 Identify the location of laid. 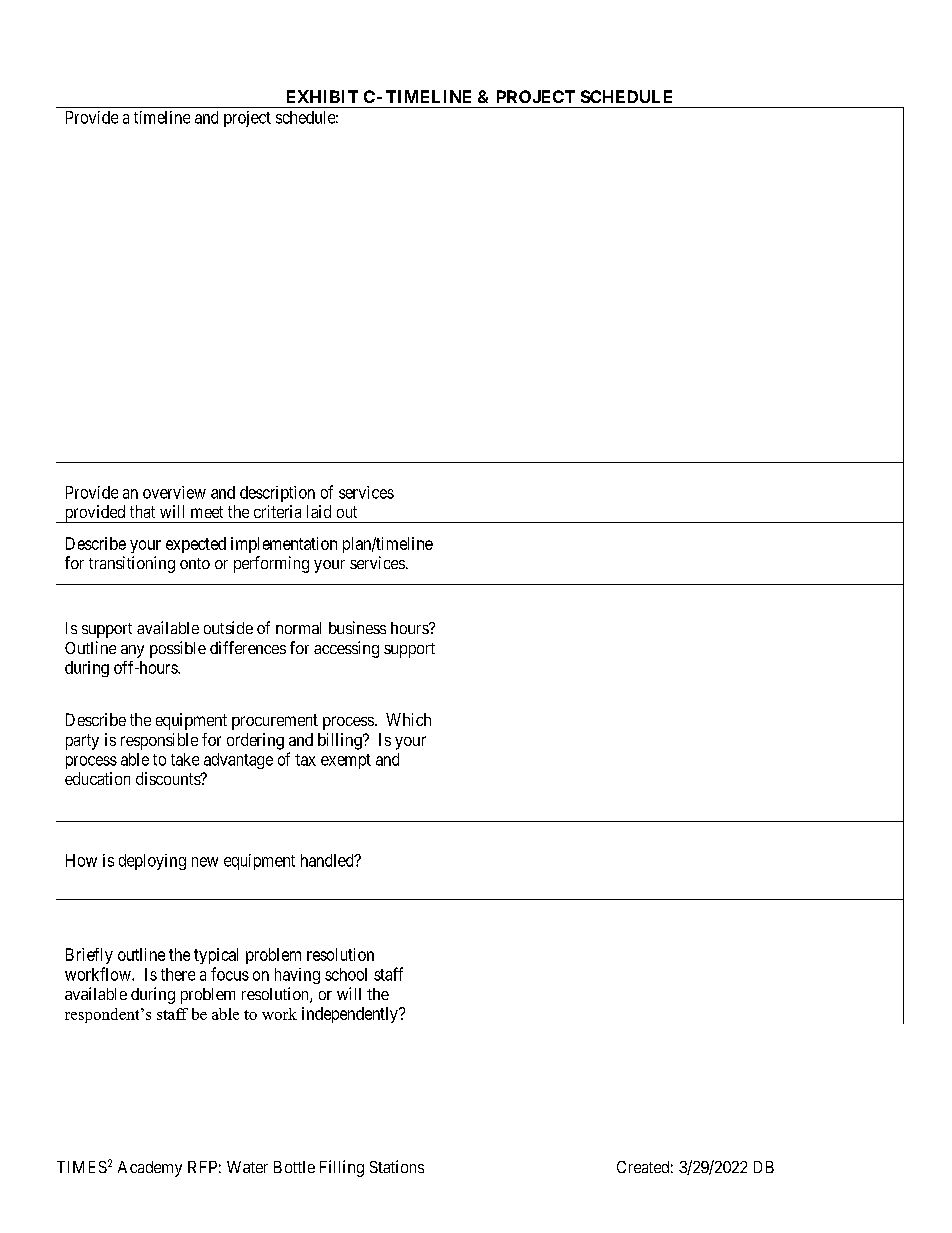
(319, 511).
